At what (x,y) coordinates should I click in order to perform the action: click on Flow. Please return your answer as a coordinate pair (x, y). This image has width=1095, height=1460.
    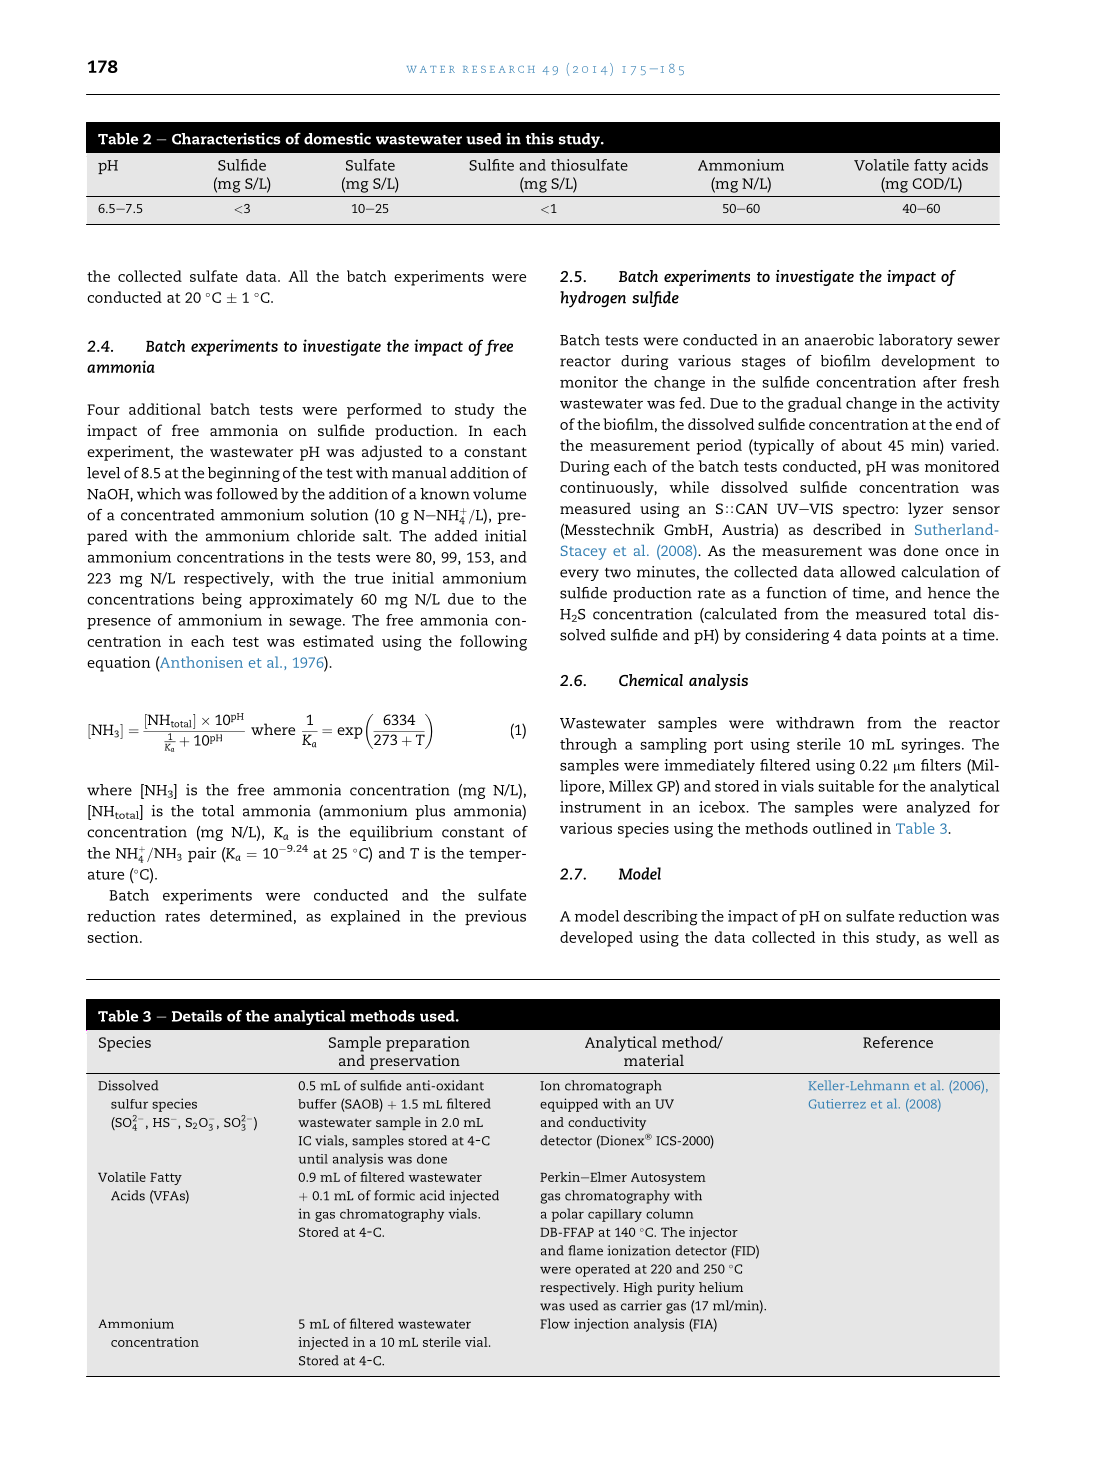
    Looking at the image, I should click on (555, 1323).
